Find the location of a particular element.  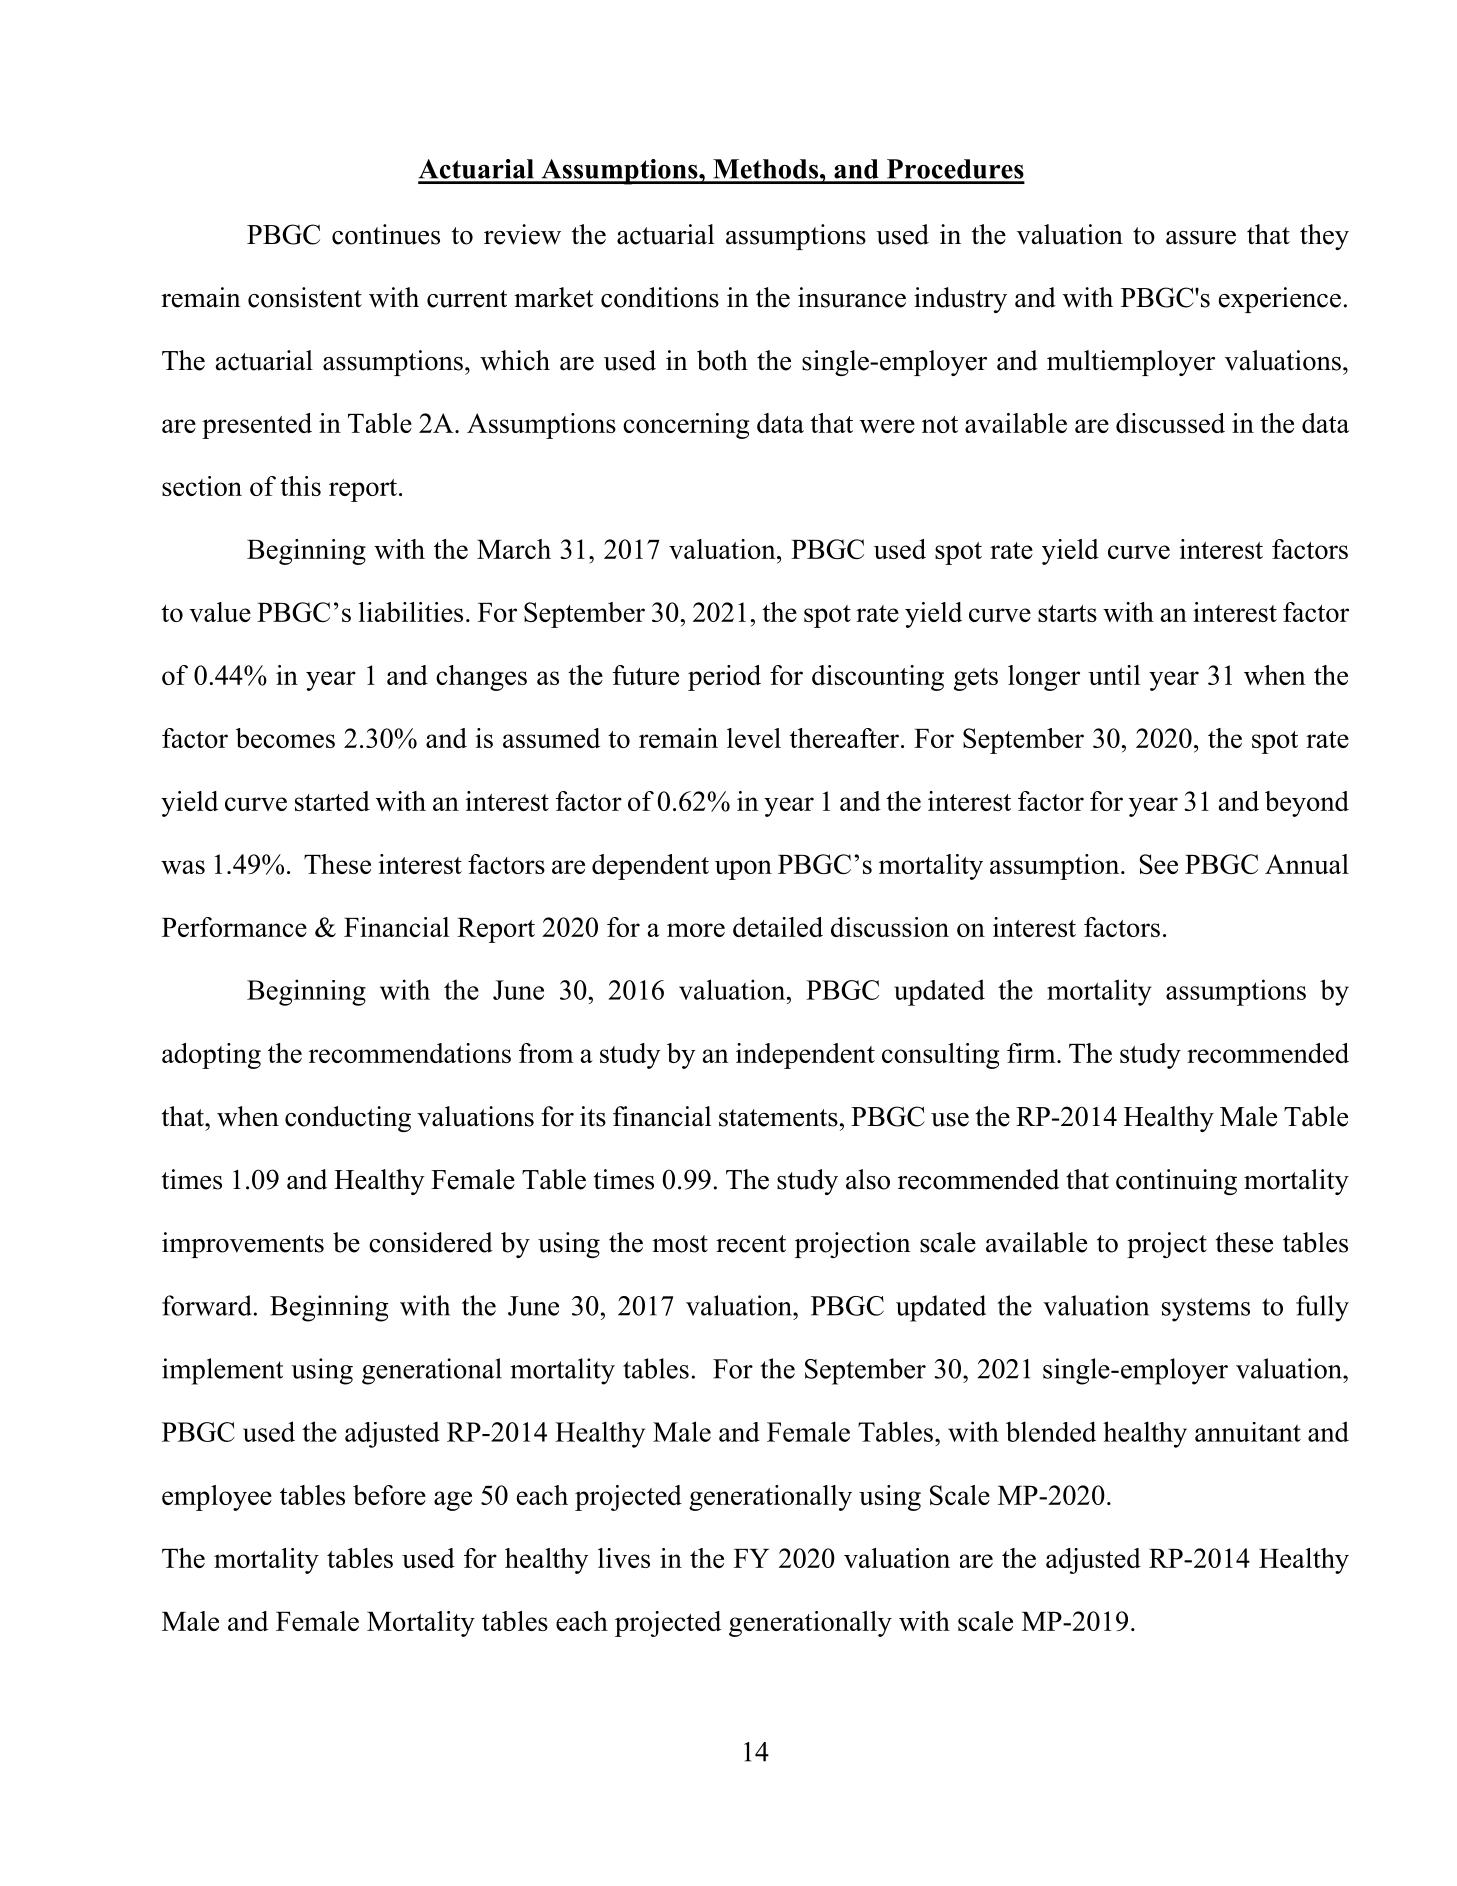

starts is located at coordinates (1067, 613).
